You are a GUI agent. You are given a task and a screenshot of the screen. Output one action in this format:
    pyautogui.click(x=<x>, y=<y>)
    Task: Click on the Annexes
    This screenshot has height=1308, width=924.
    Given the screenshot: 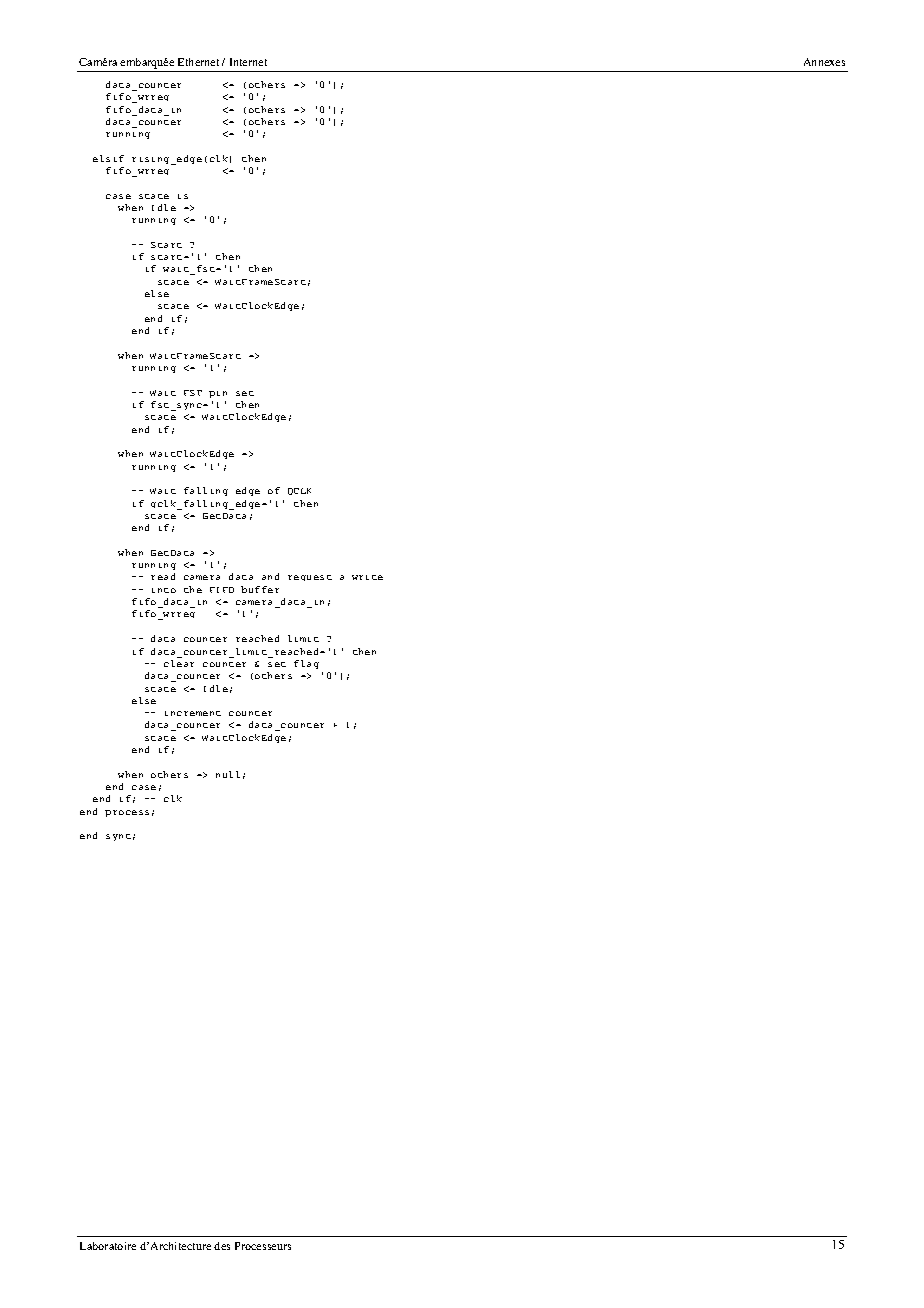 What is the action you would take?
    pyautogui.click(x=824, y=62)
